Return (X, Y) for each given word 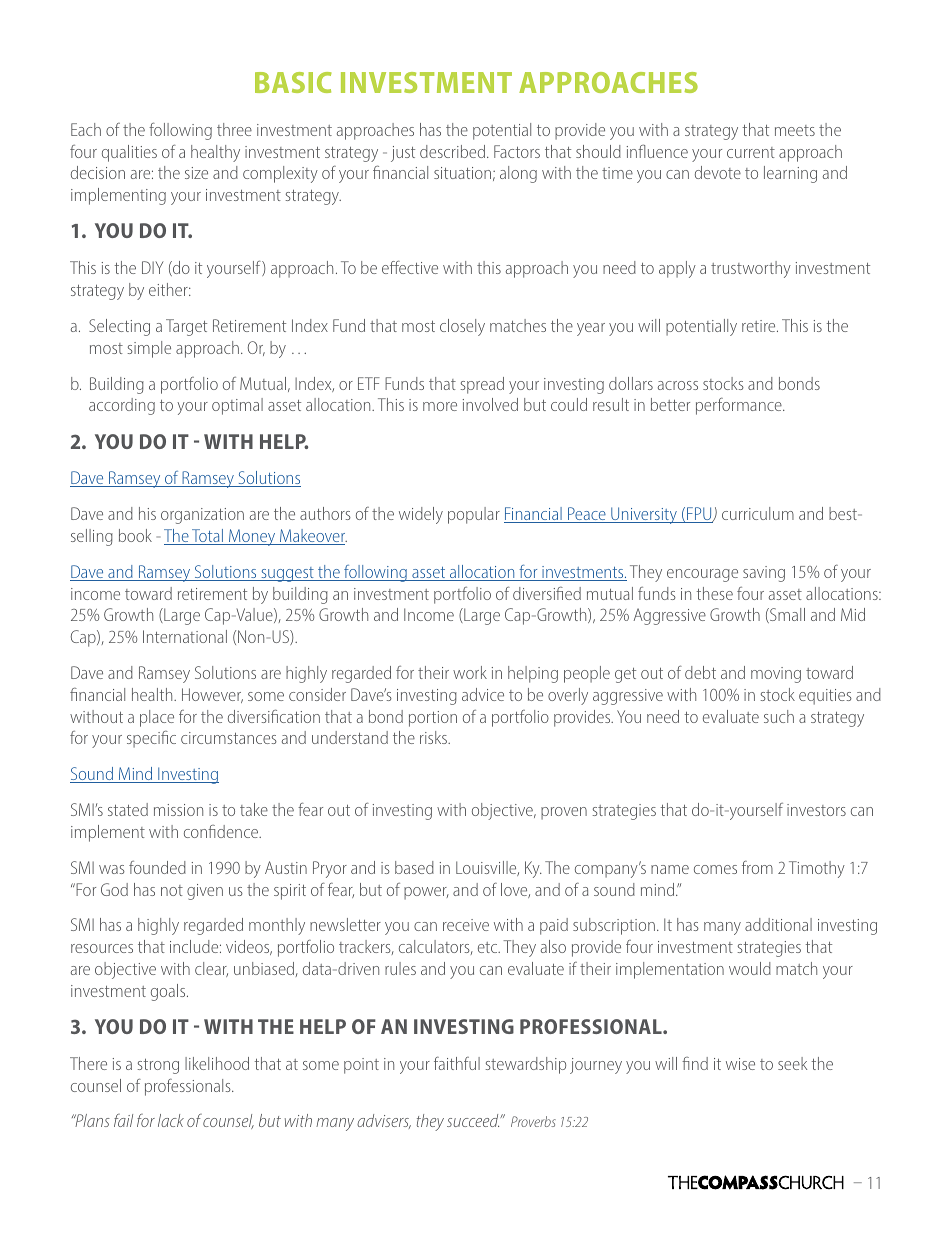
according (122, 406)
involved (490, 404)
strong (158, 1066)
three (234, 129)
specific (151, 739)
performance (740, 406)
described (452, 151)
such (779, 716)
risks (434, 737)
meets (795, 130)
